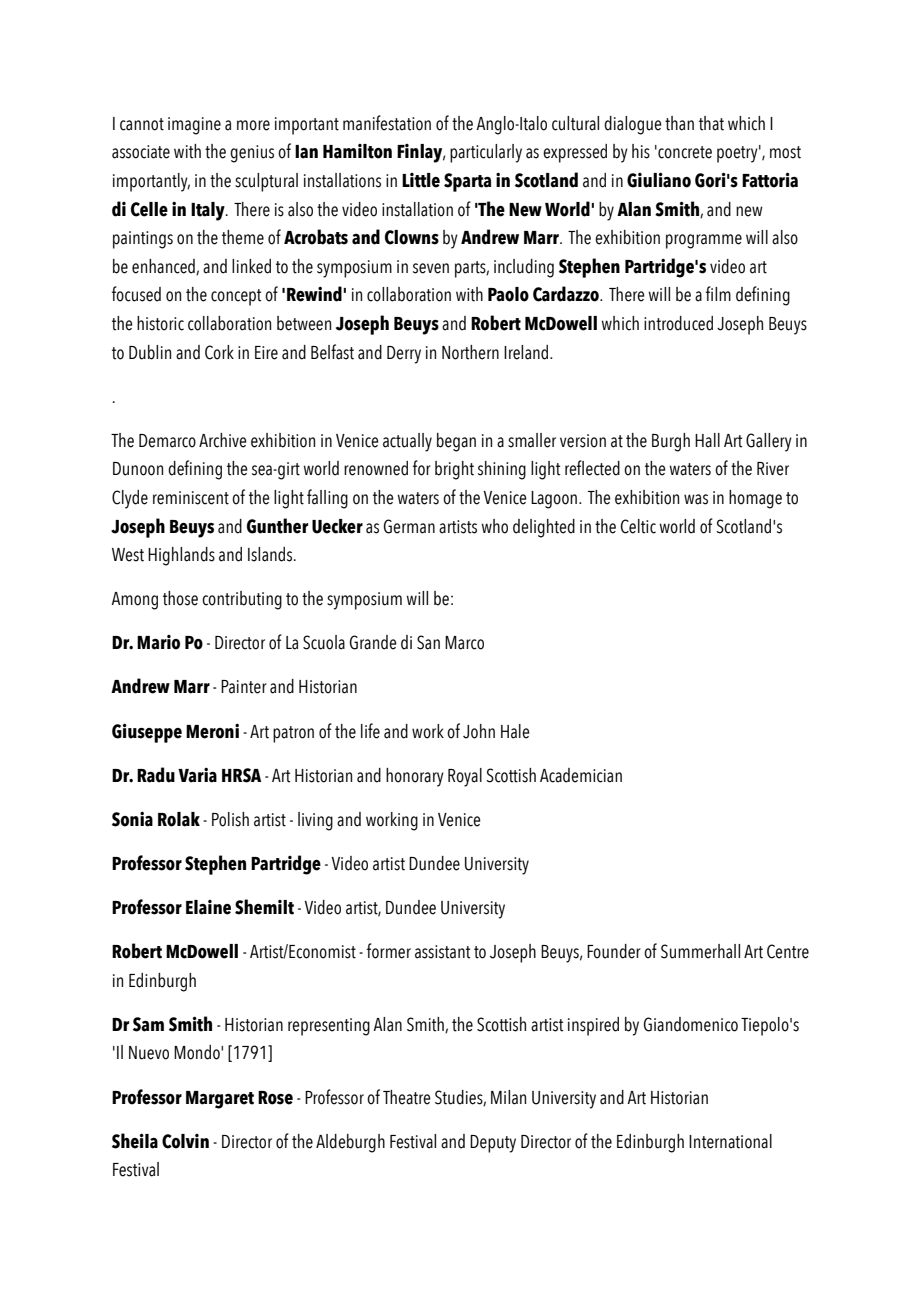  I want to click on Royal, so click(465, 777).
